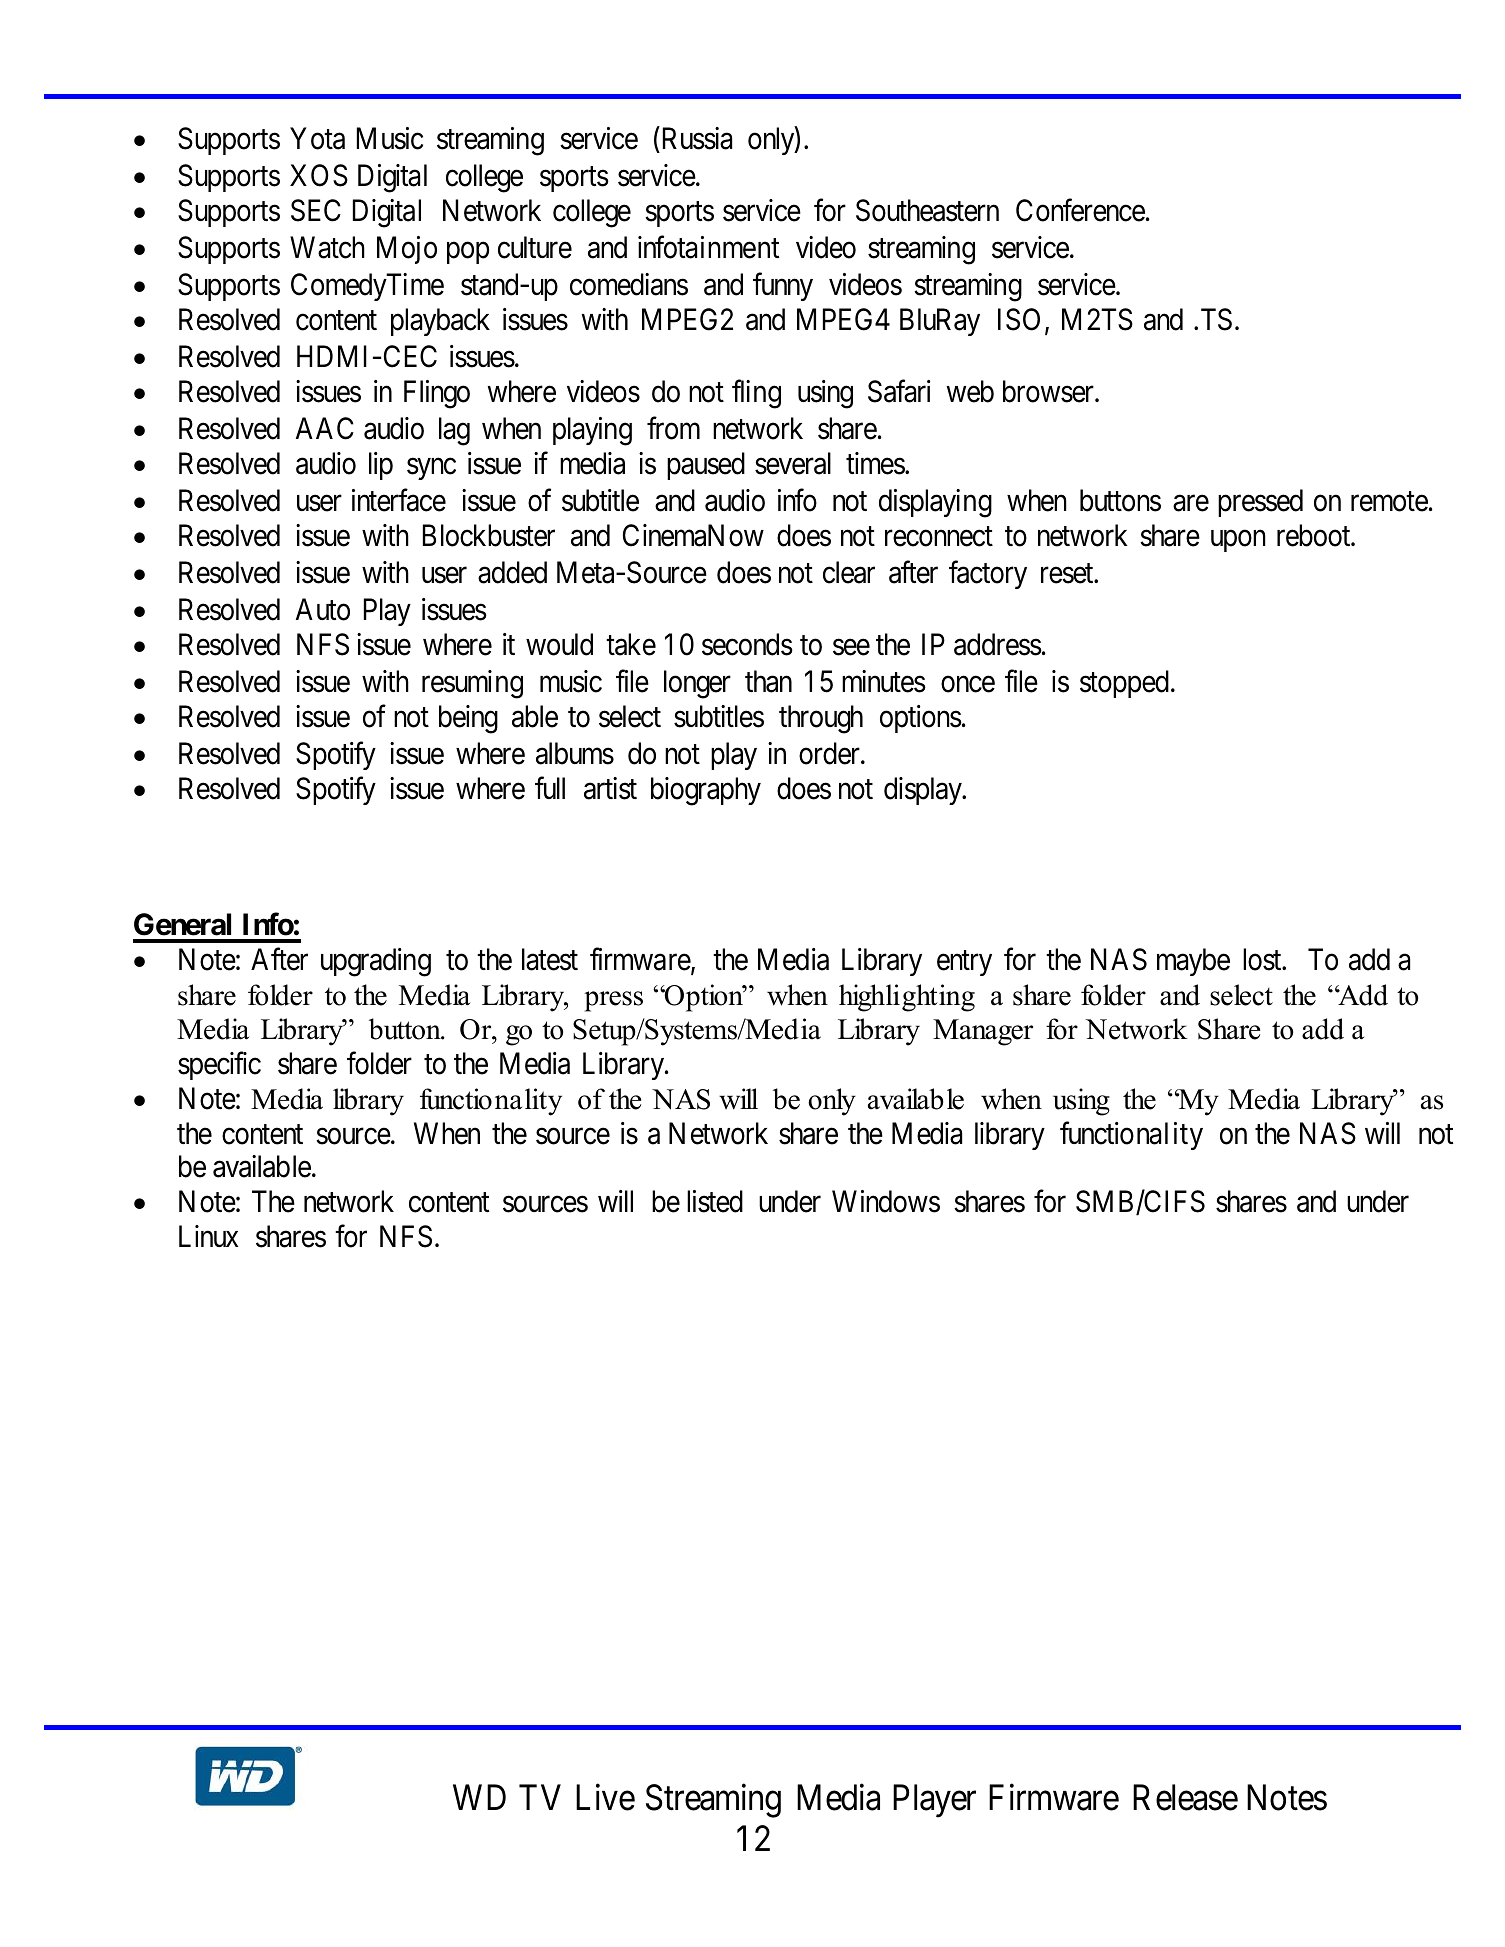  Describe the element at coordinates (376, 962) in the image. I see `upgrading` at that location.
